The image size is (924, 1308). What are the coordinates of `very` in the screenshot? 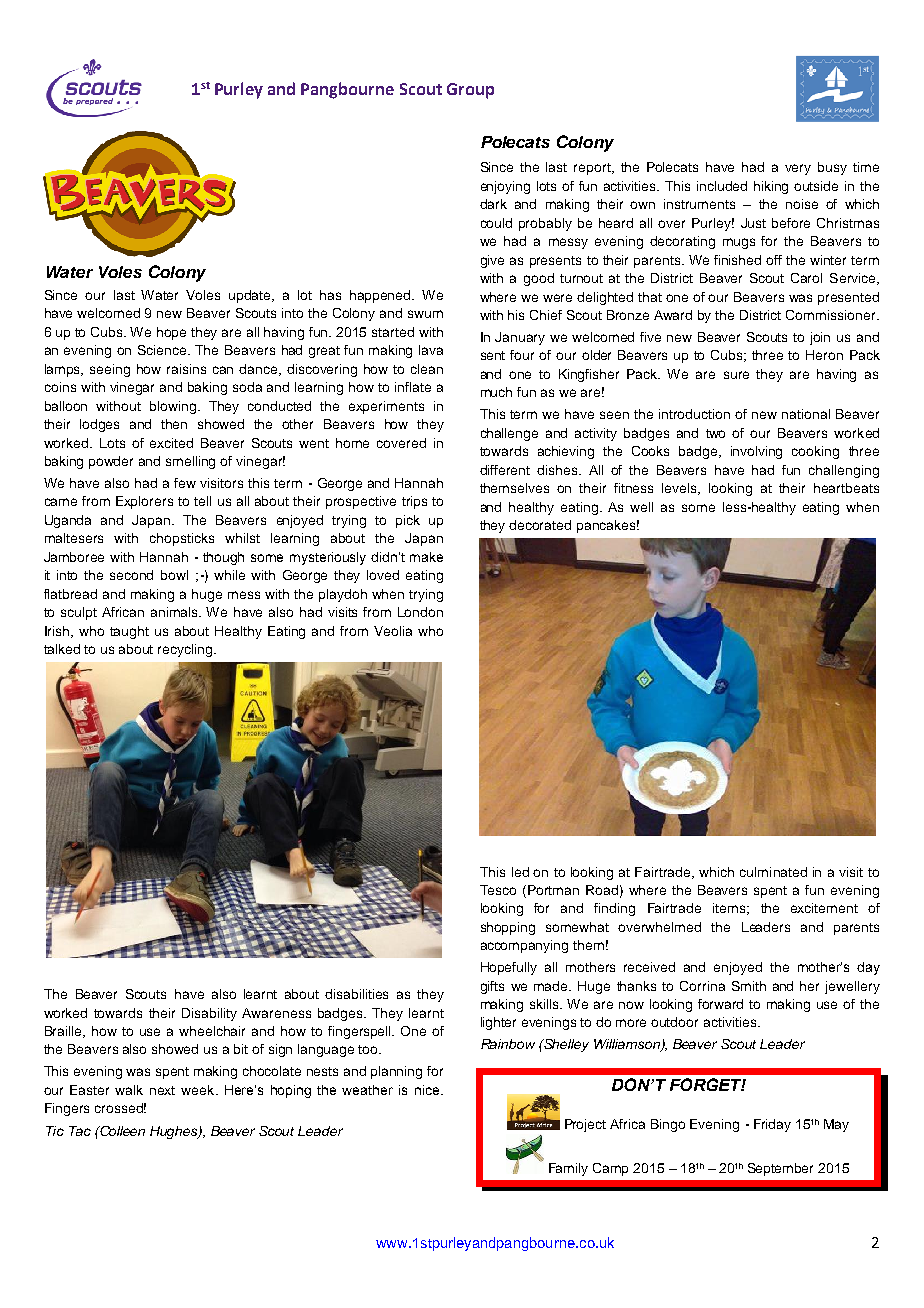 It's located at (798, 169).
